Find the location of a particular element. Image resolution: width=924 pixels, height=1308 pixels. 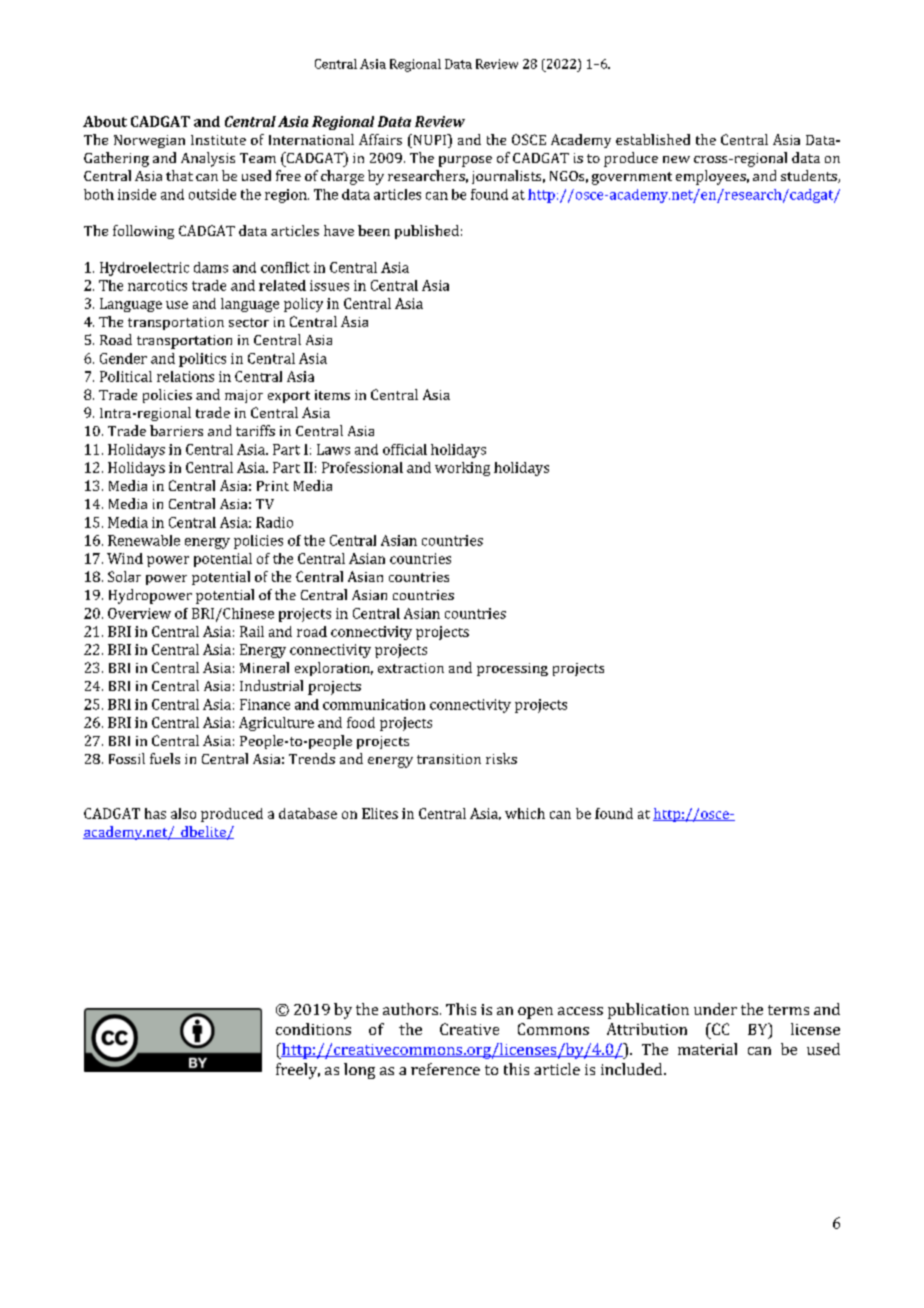

purpose is located at coordinates (465, 161).
